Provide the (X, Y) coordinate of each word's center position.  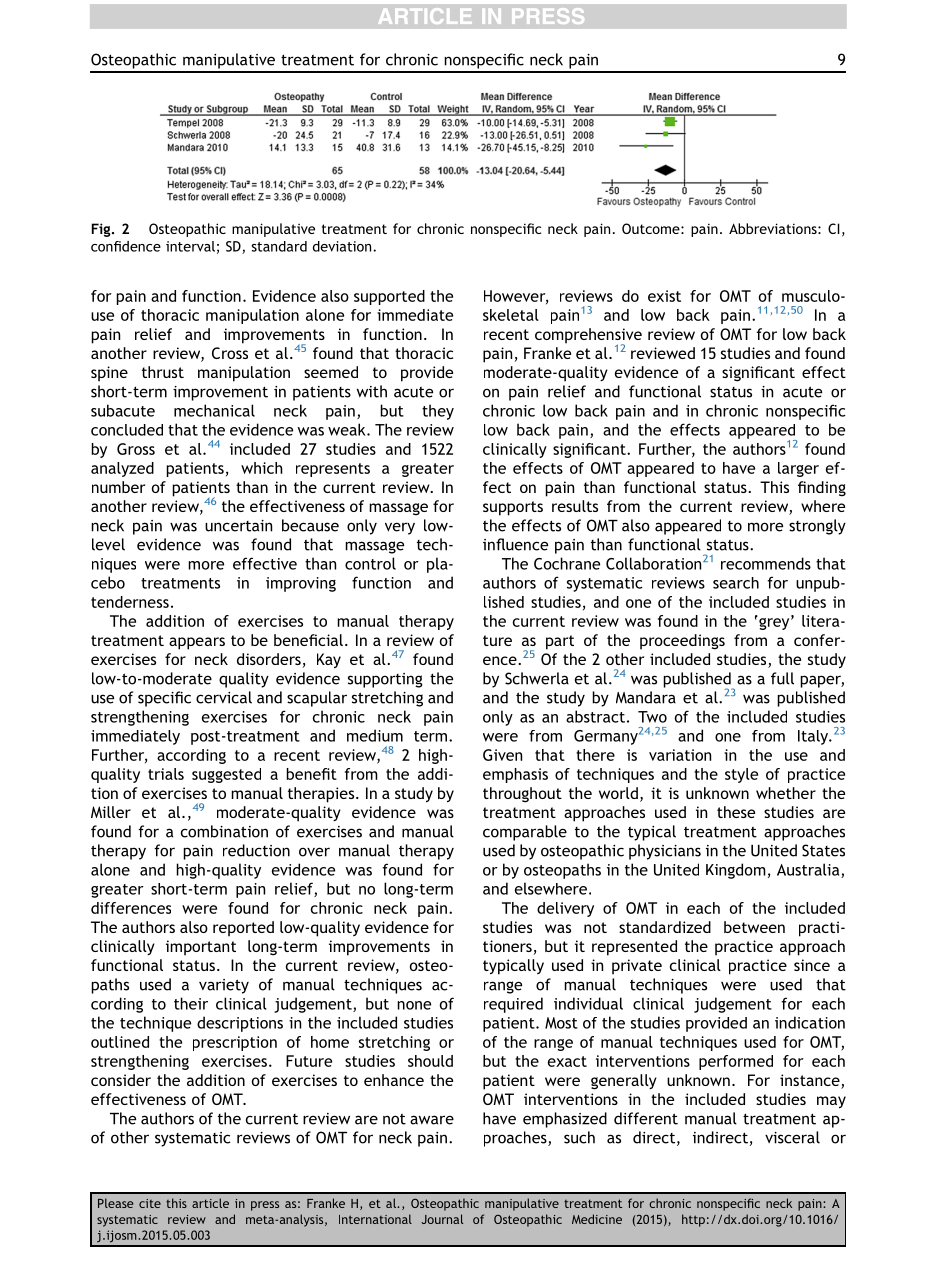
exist (664, 296)
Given (502, 755)
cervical (224, 697)
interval (190, 246)
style (741, 775)
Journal (442, 1219)
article (210, 1203)
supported (389, 297)
